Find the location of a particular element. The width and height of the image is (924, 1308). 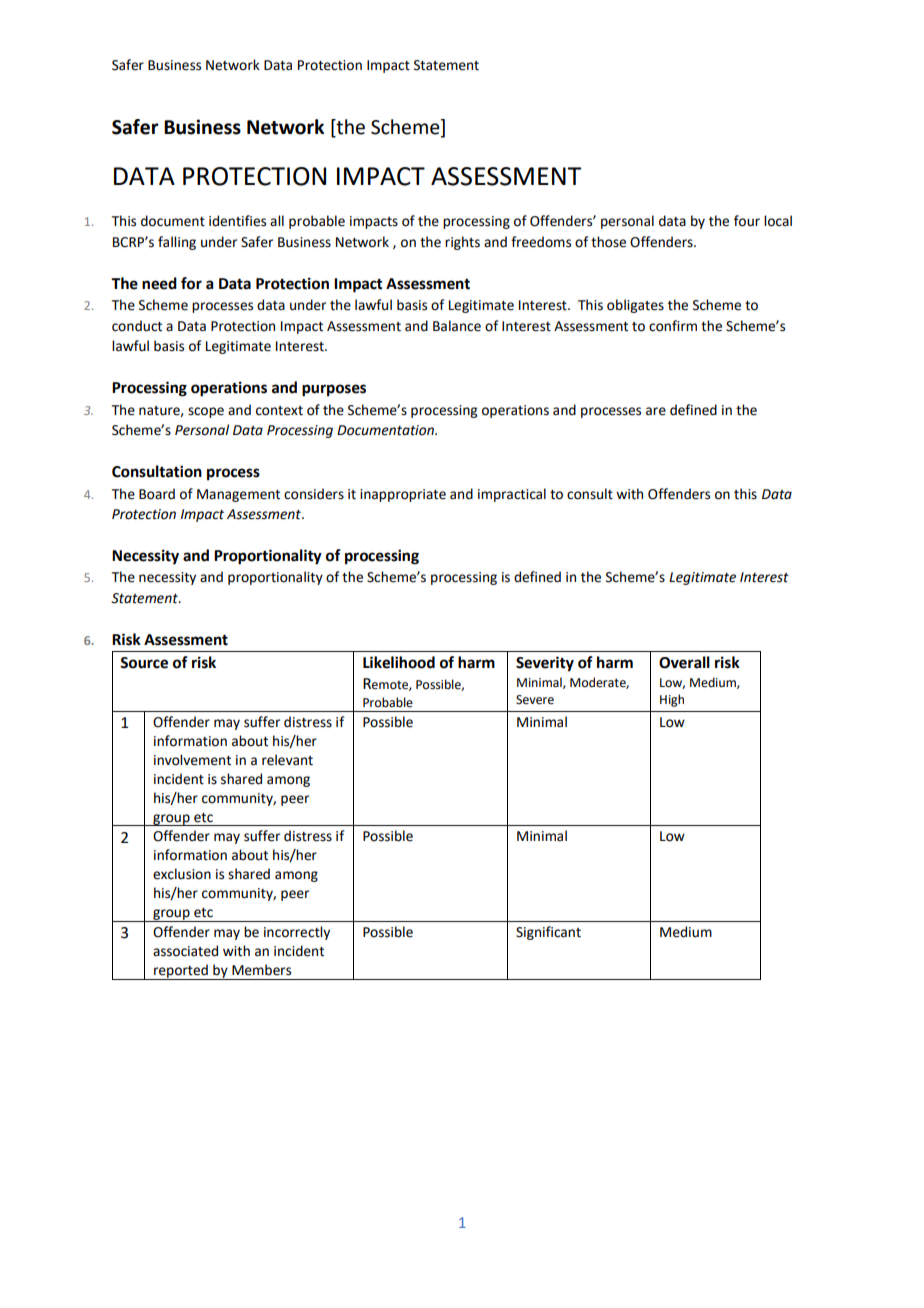

Significant is located at coordinates (548, 933).
